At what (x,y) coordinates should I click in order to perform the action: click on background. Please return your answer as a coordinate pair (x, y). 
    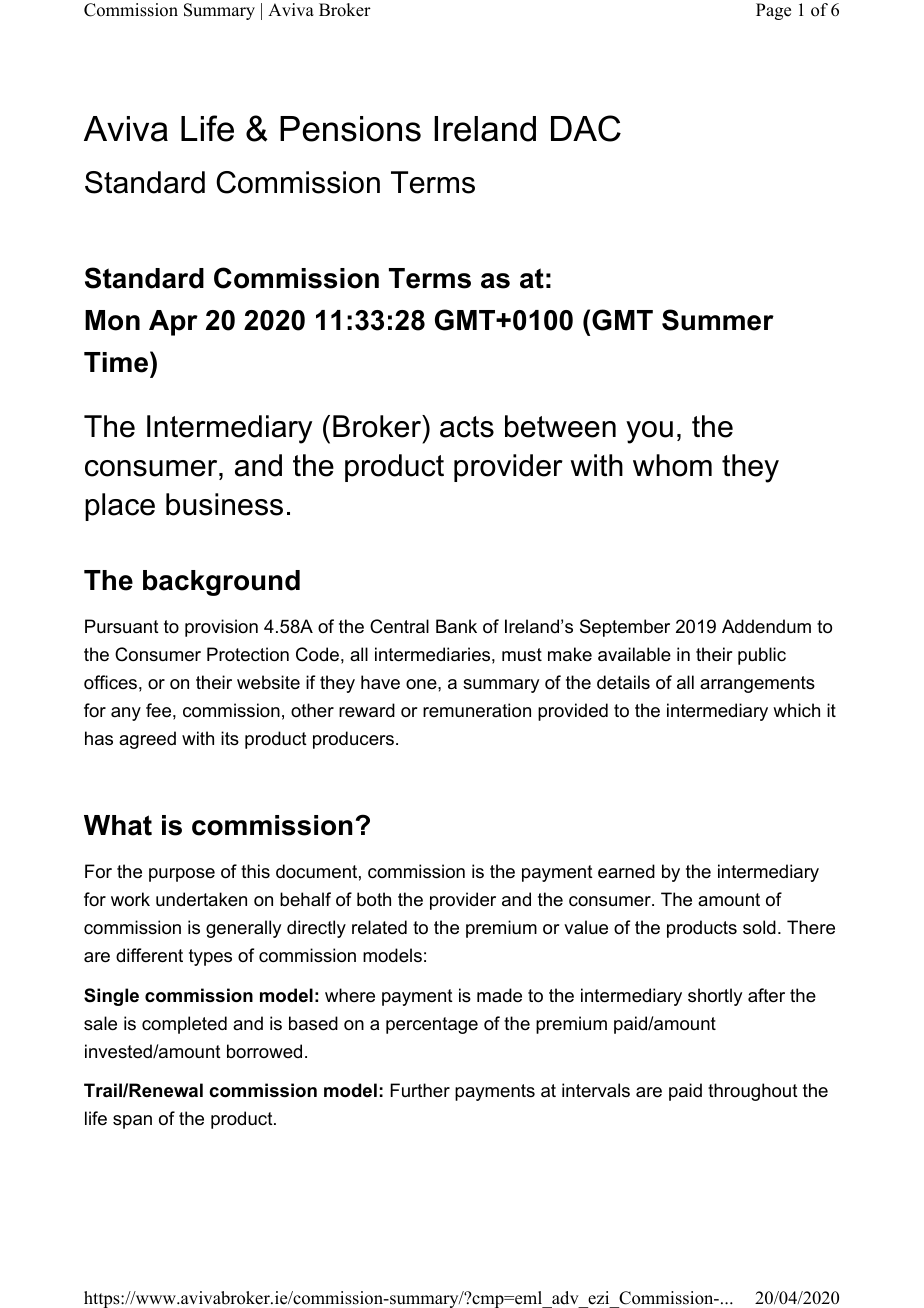
    Looking at the image, I should click on (221, 583).
